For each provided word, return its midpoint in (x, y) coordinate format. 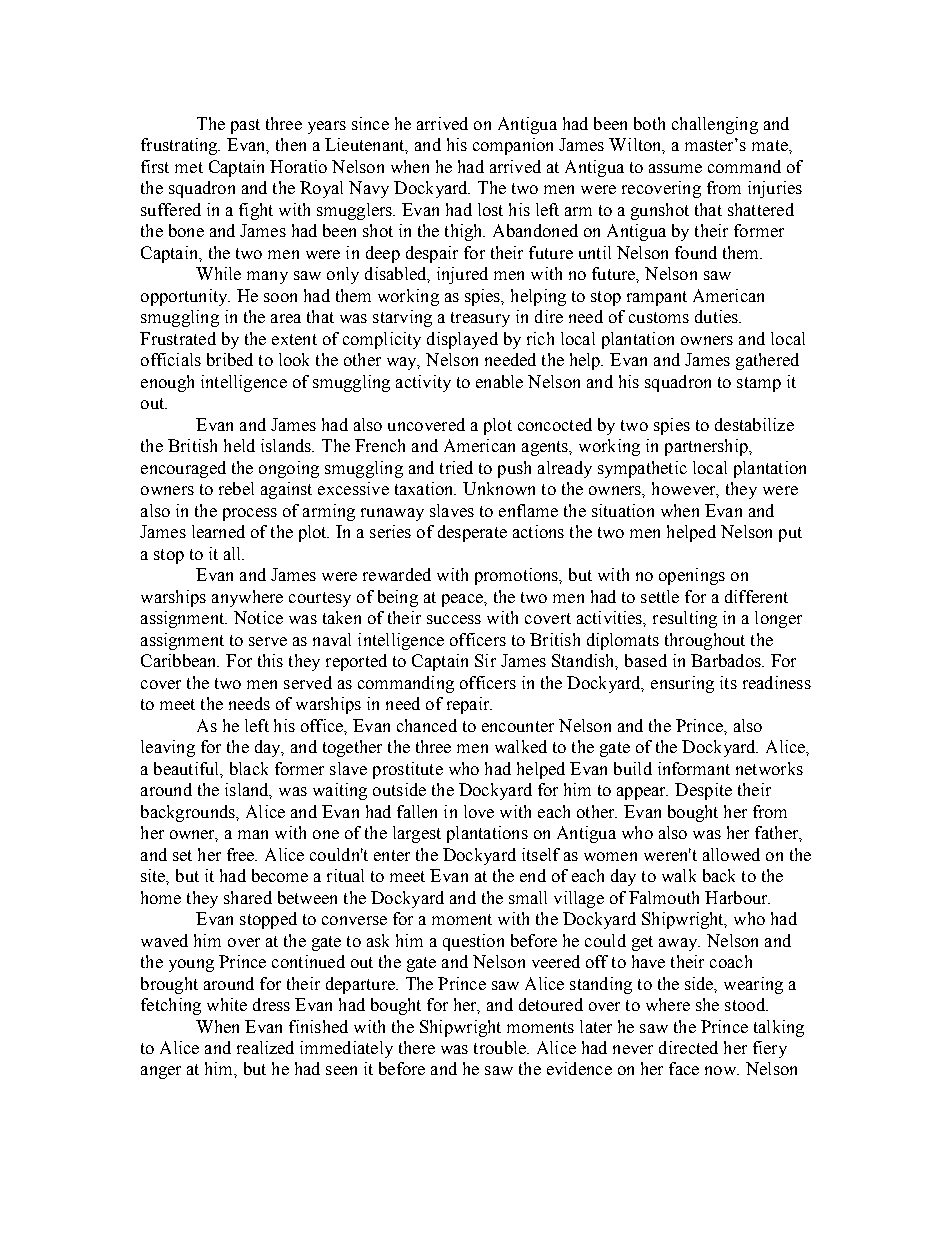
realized (265, 1047)
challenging (715, 125)
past (245, 126)
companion (513, 146)
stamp (759, 384)
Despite (703, 791)
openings (692, 576)
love (479, 811)
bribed (230, 359)
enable (499, 381)
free (242, 854)
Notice (258, 617)
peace (463, 600)
